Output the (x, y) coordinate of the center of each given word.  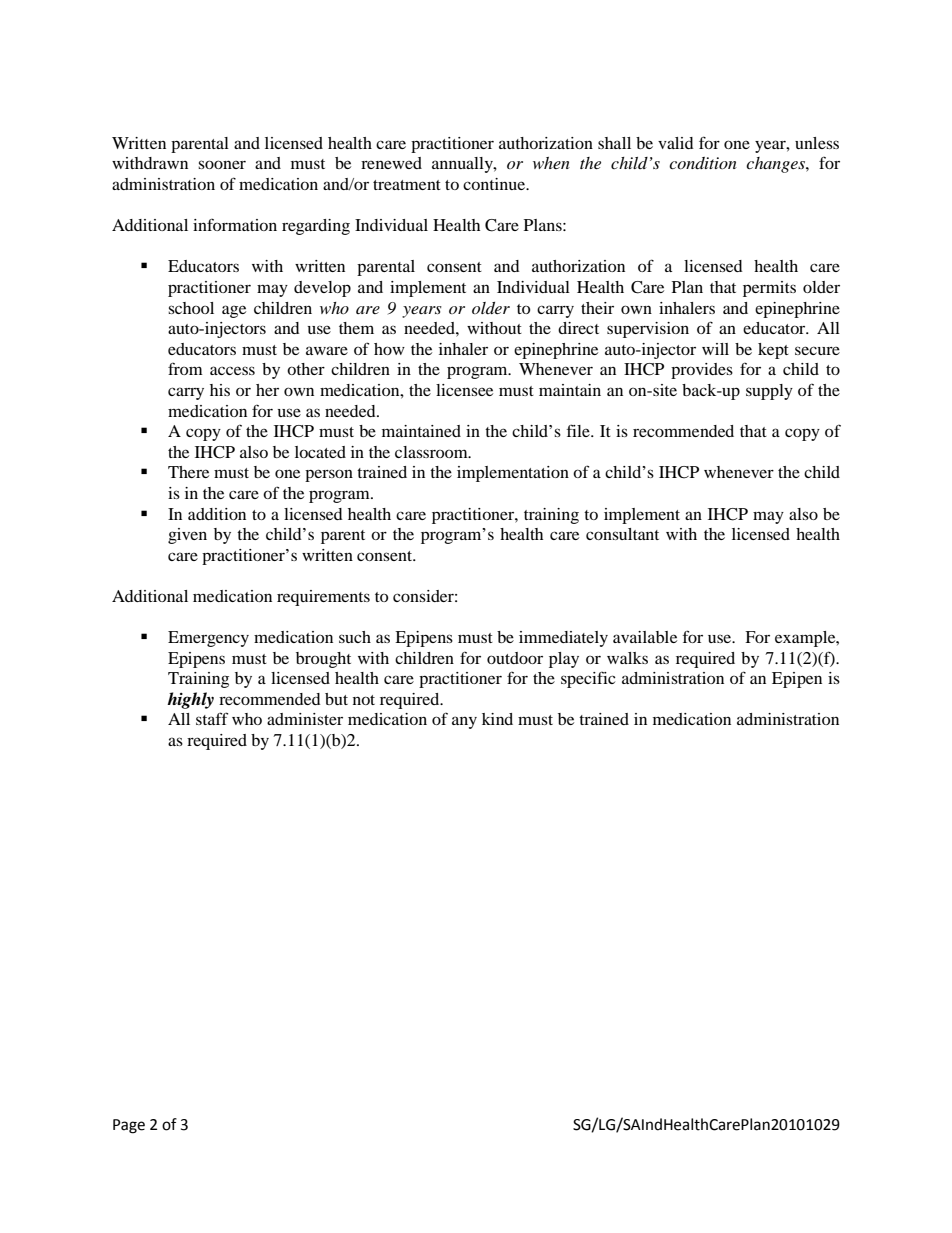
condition (703, 163)
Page (129, 1126)
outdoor (515, 658)
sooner (222, 164)
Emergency (208, 639)
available (645, 637)
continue (495, 184)
